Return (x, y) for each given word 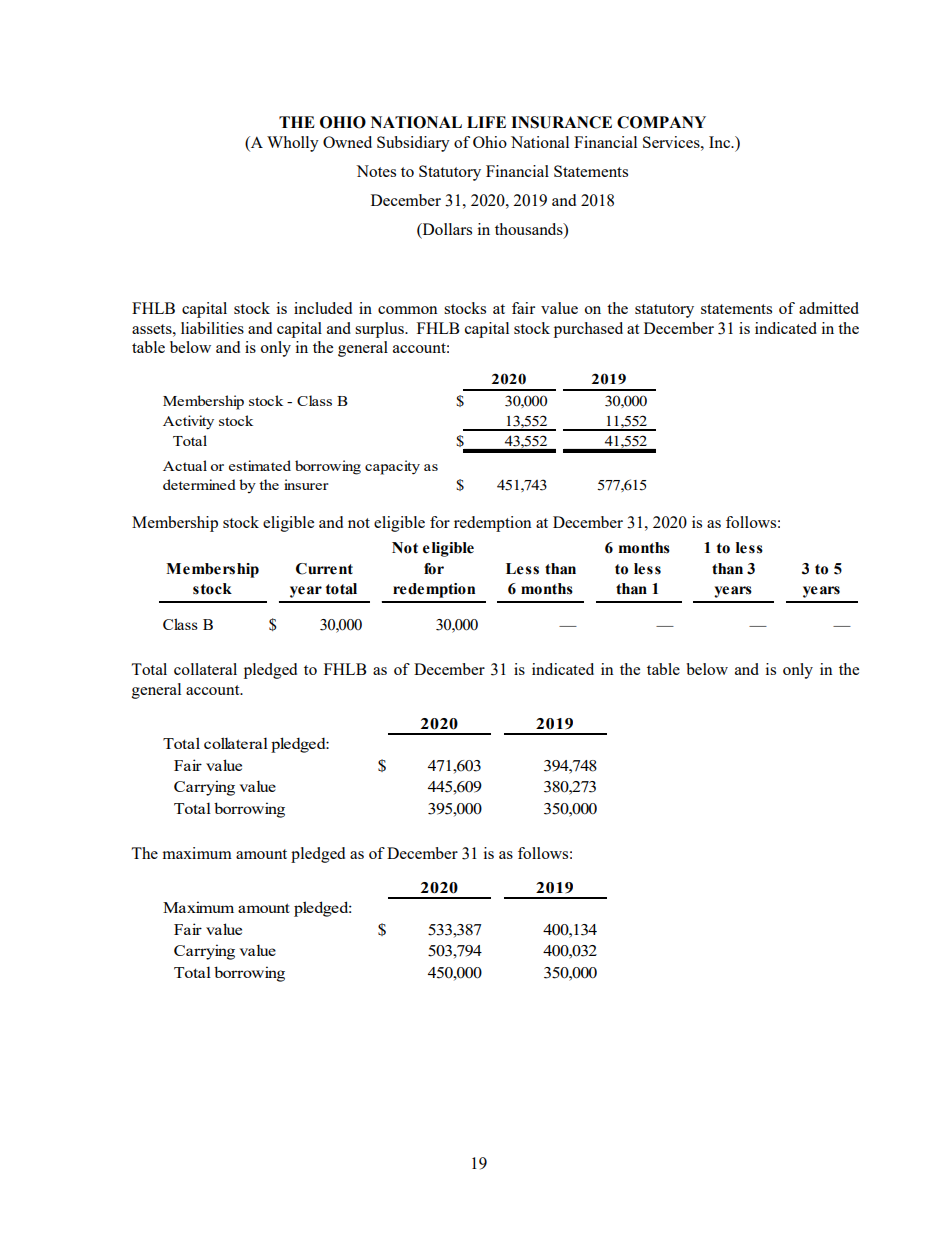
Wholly (293, 144)
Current (324, 569)
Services (672, 142)
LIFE (486, 122)
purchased (588, 330)
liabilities (212, 328)
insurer (306, 484)
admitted (829, 308)
